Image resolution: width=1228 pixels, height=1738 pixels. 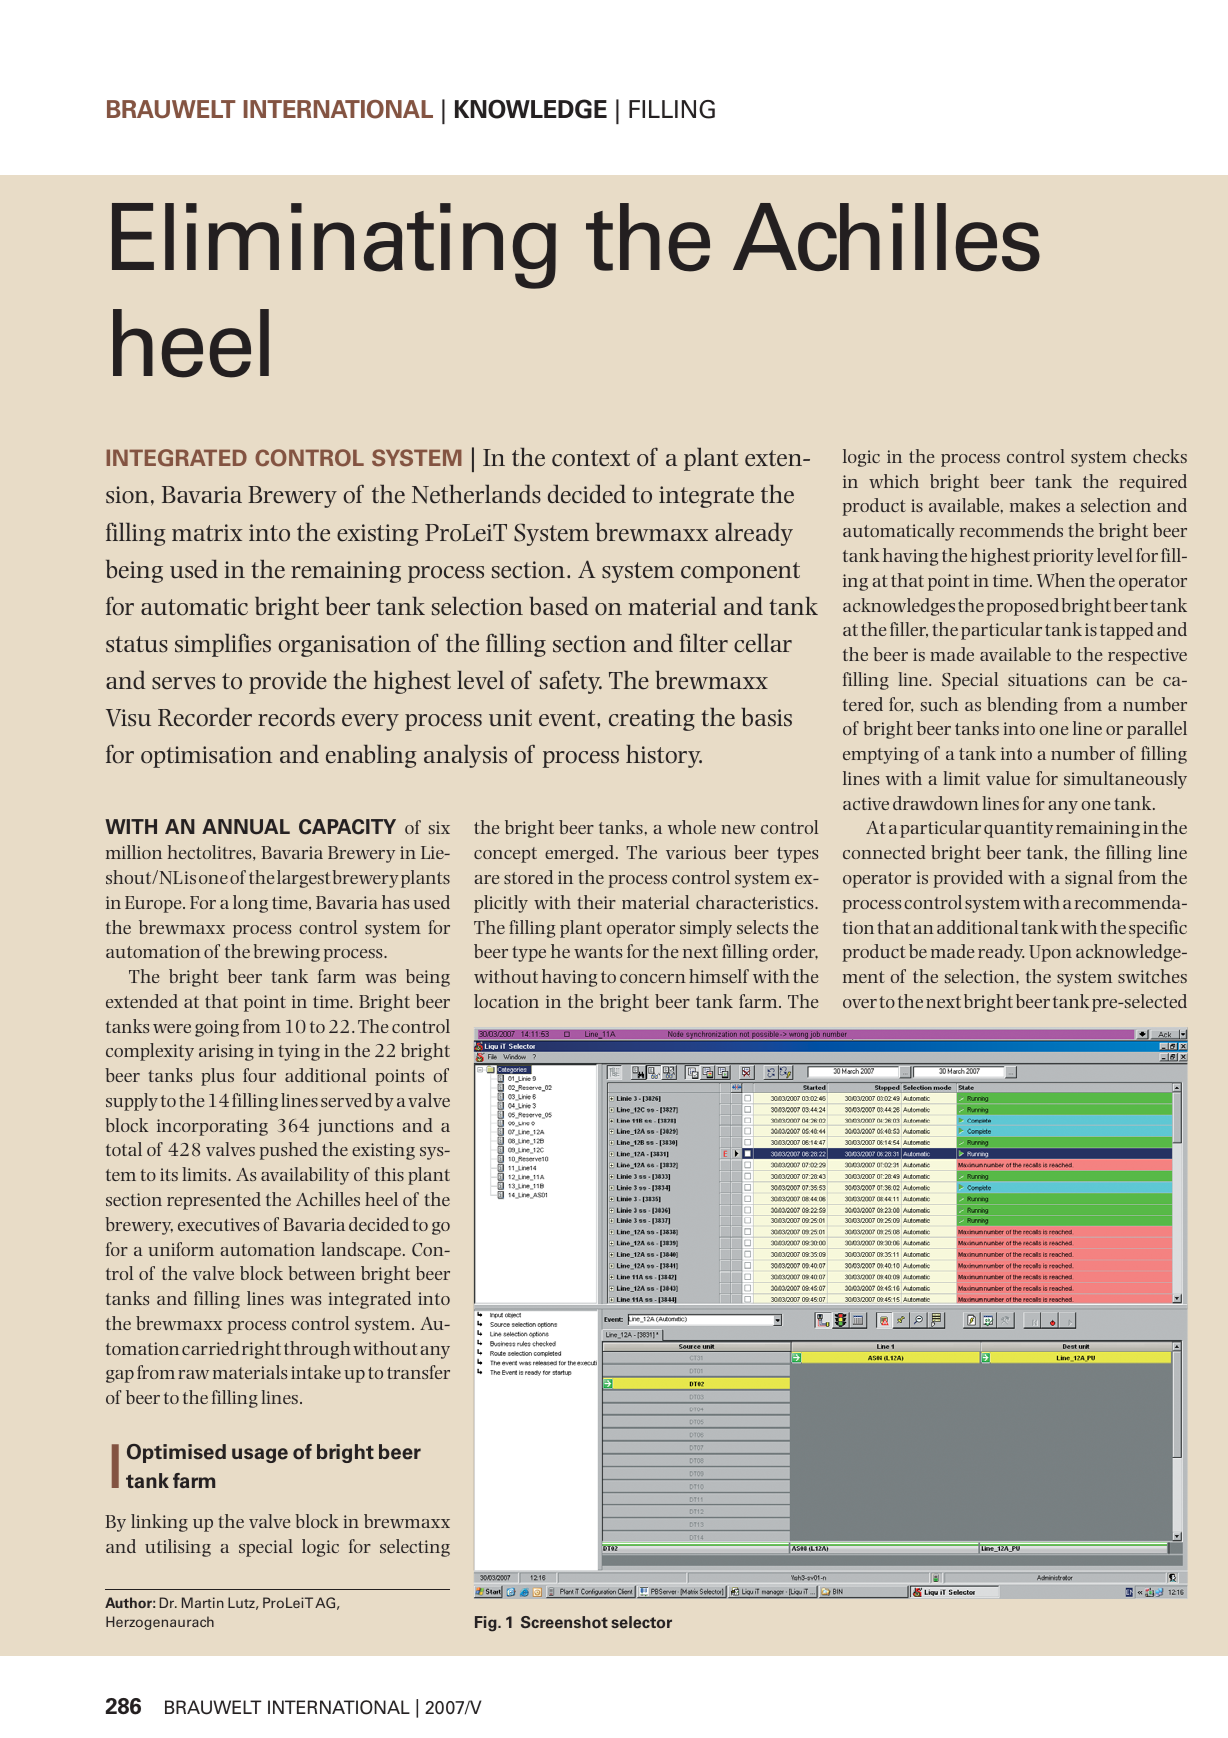 What do you see at coordinates (641, 1622) in the image?
I see `selector` at bounding box center [641, 1622].
